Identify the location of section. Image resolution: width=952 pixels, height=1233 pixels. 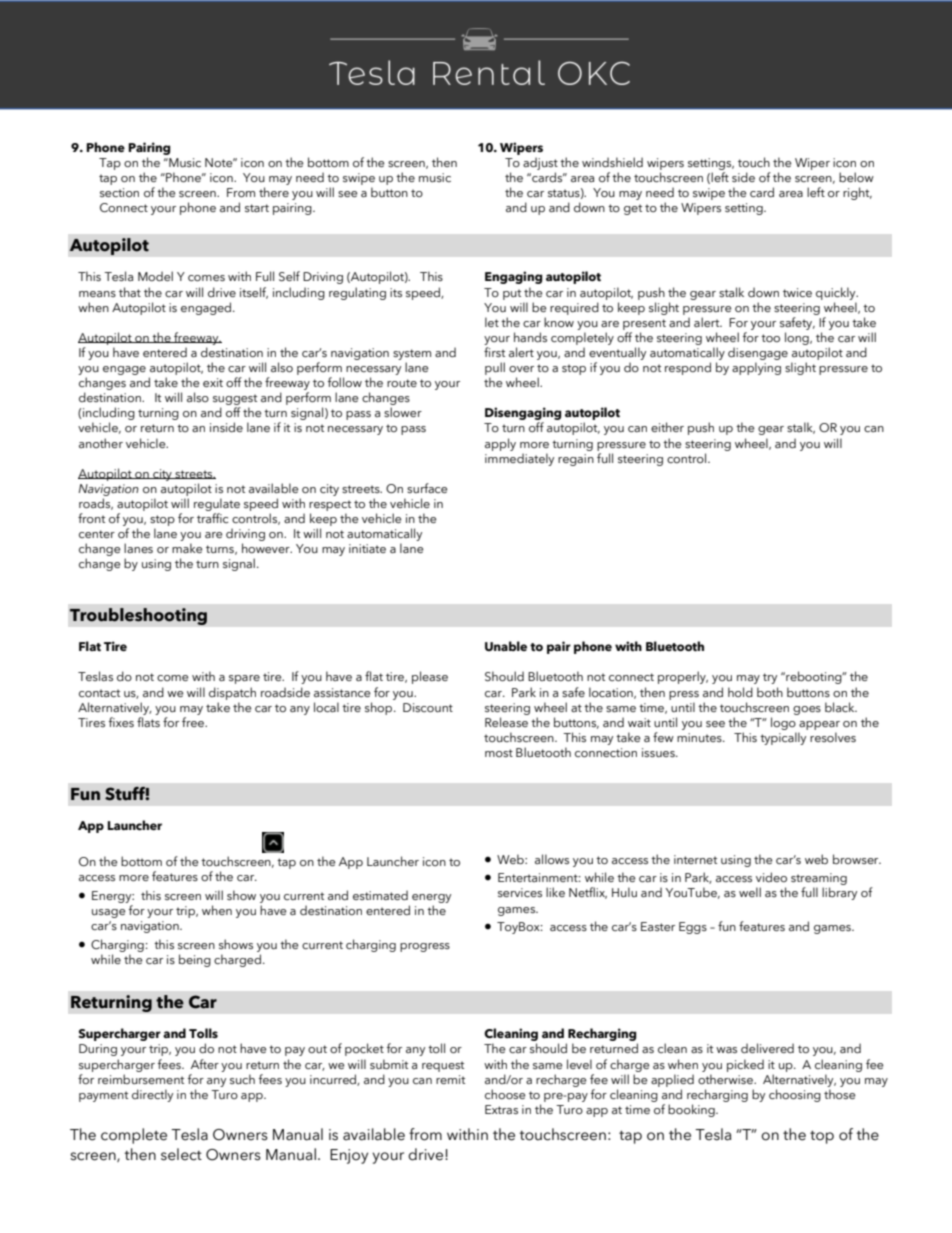
(119, 192).
